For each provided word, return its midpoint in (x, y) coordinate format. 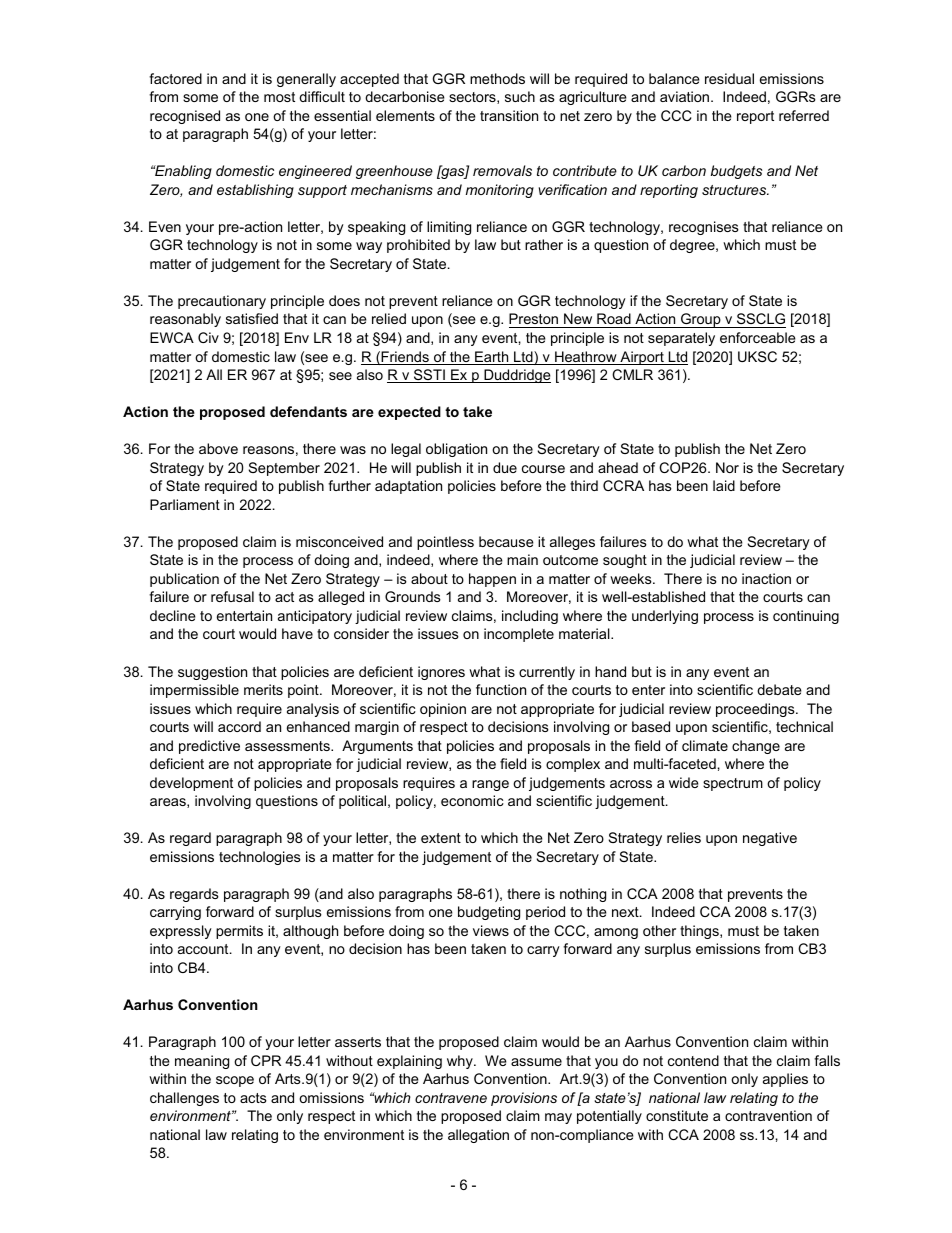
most (279, 97)
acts (253, 1098)
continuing (806, 617)
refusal (232, 596)
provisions (524, 1099)
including (530, 617)
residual (729, 78)
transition (509, 115)
